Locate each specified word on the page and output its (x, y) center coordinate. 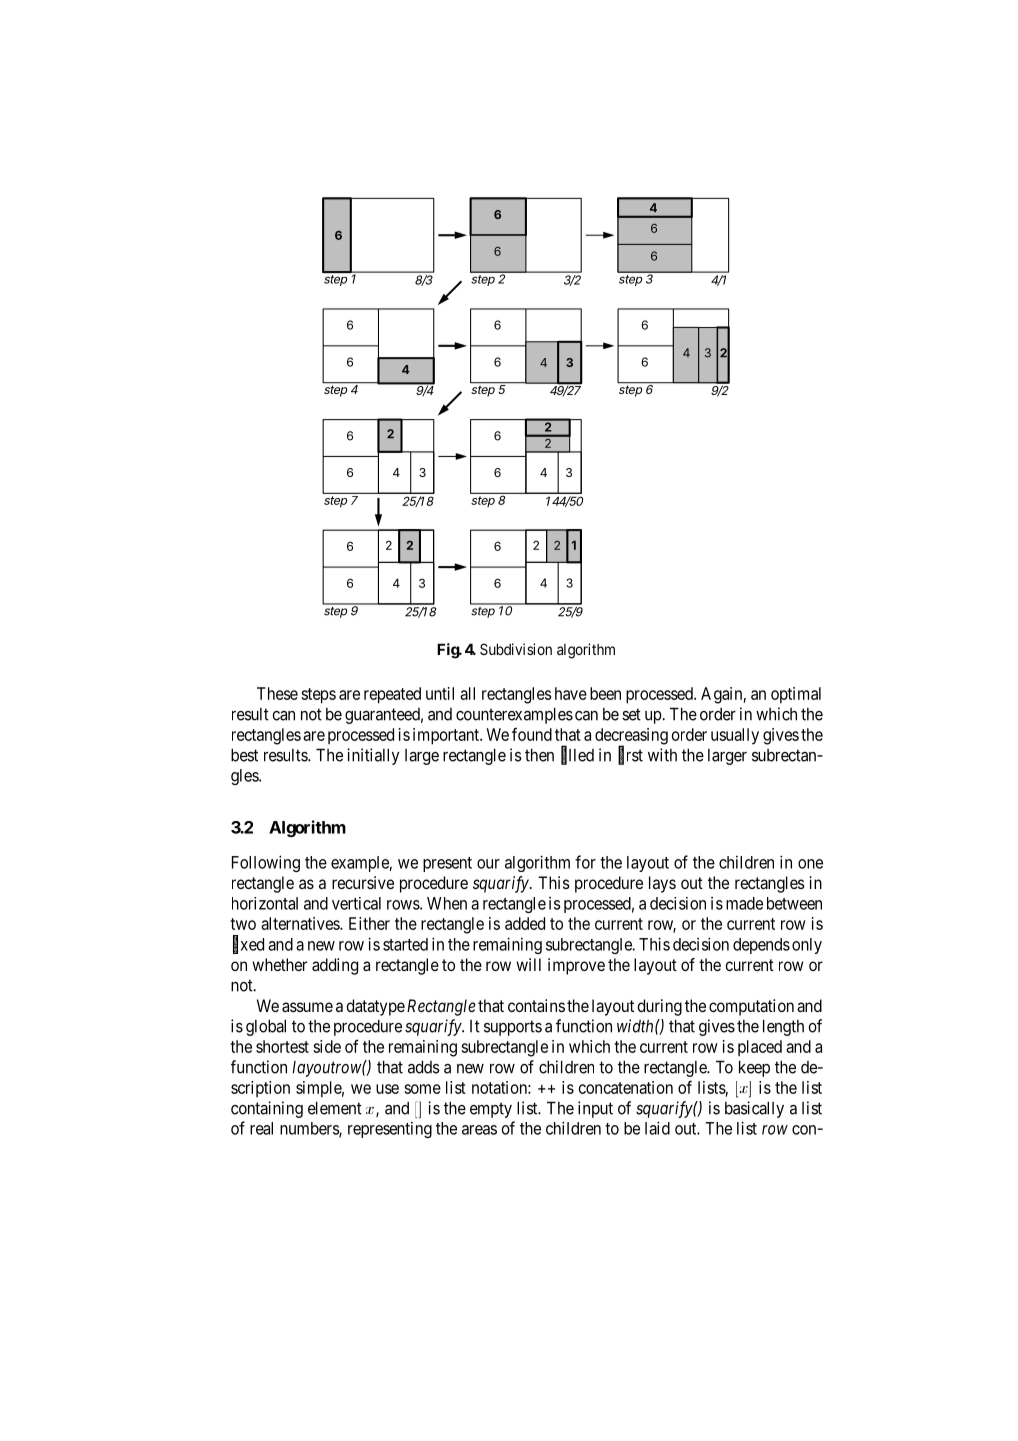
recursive (363, 882)
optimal (796, 695)
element (335, 1108)
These (277, 693)
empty (491, 1110)
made (744, 903)
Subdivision (516, 649)
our (488, 864)
